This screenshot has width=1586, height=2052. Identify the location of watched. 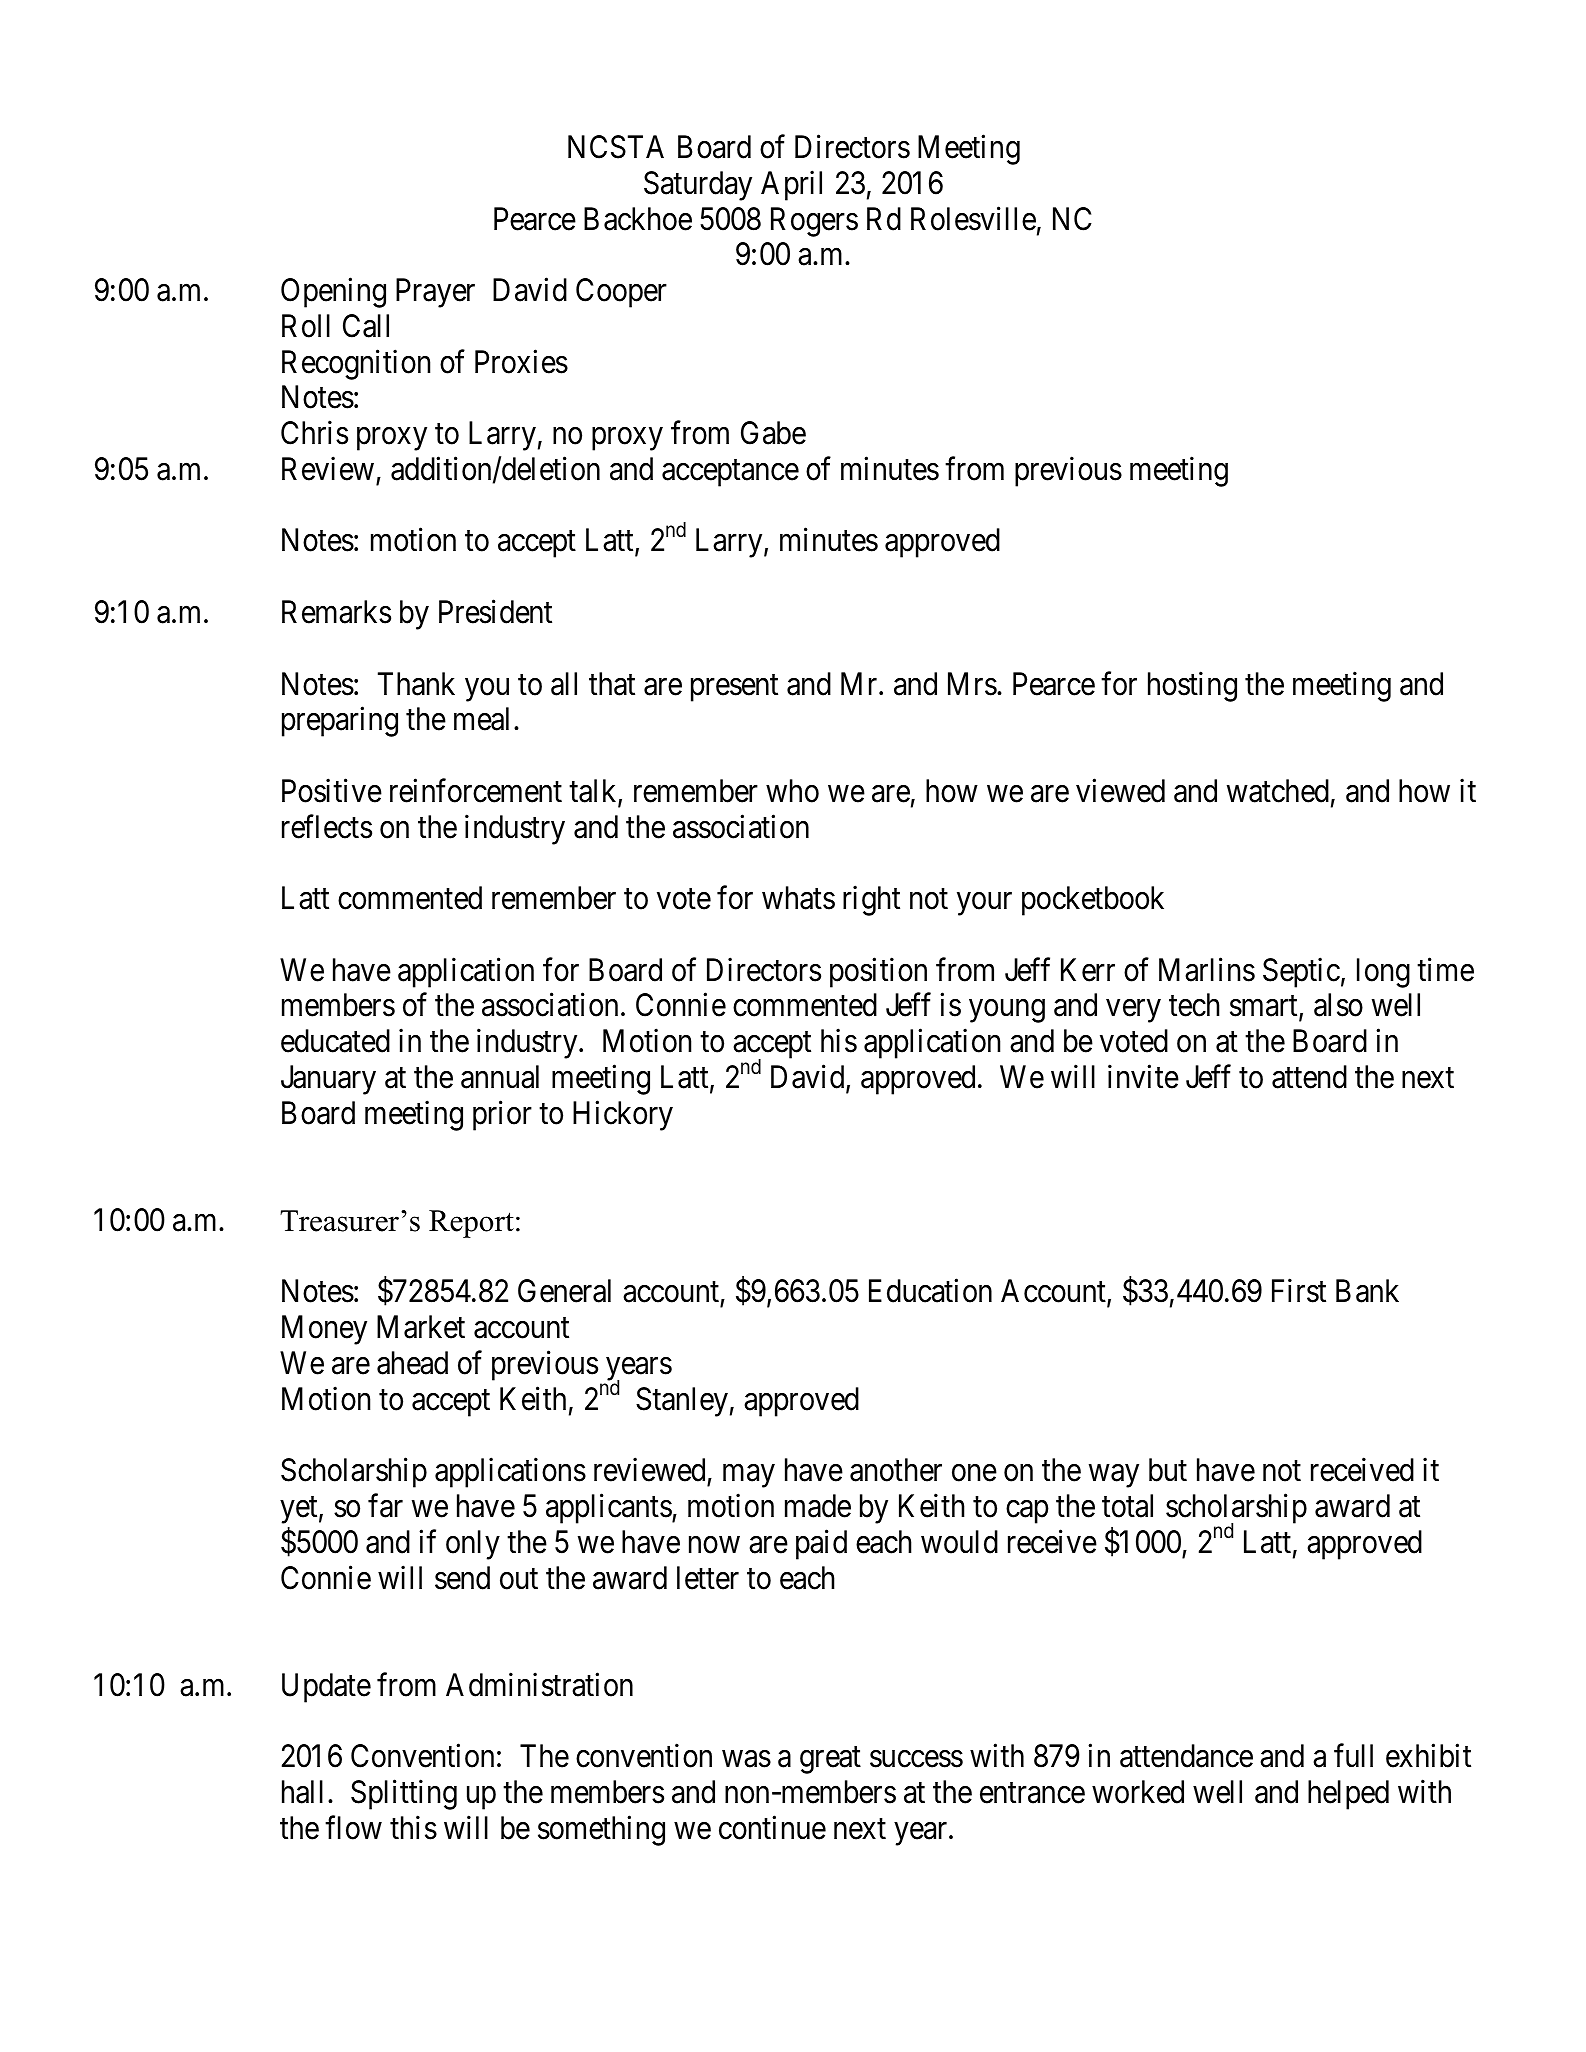
(1278, 791).
